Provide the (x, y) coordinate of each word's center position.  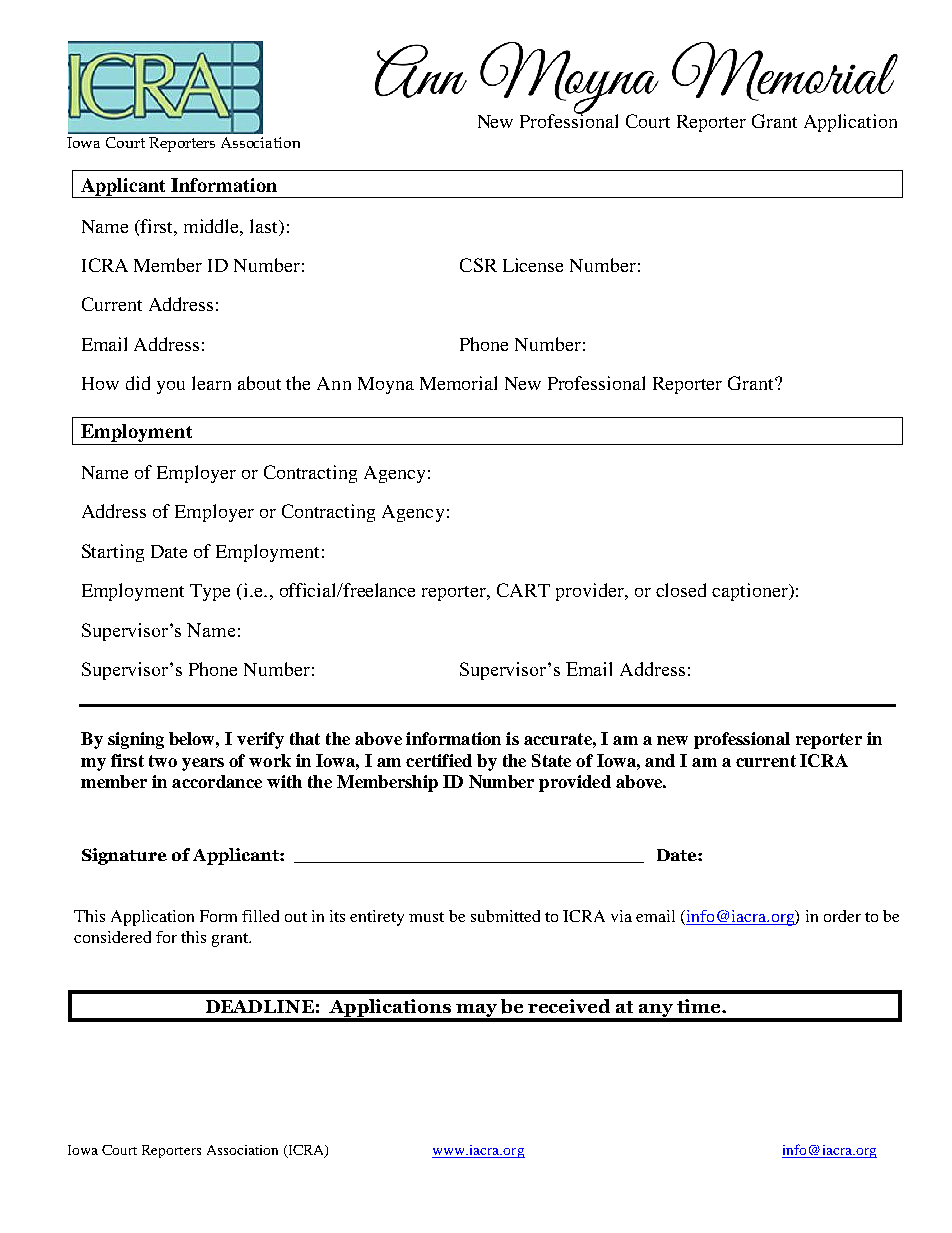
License (533, 265)
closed (681, 590)
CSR (478, 265)
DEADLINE (260, 1006)
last (265, 227)
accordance (217, 781)
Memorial (458, 383)
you (171, 387)
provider (591, 592)
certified (439, 760)
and (660, 760)
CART (523, 590)
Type (210, 592)
